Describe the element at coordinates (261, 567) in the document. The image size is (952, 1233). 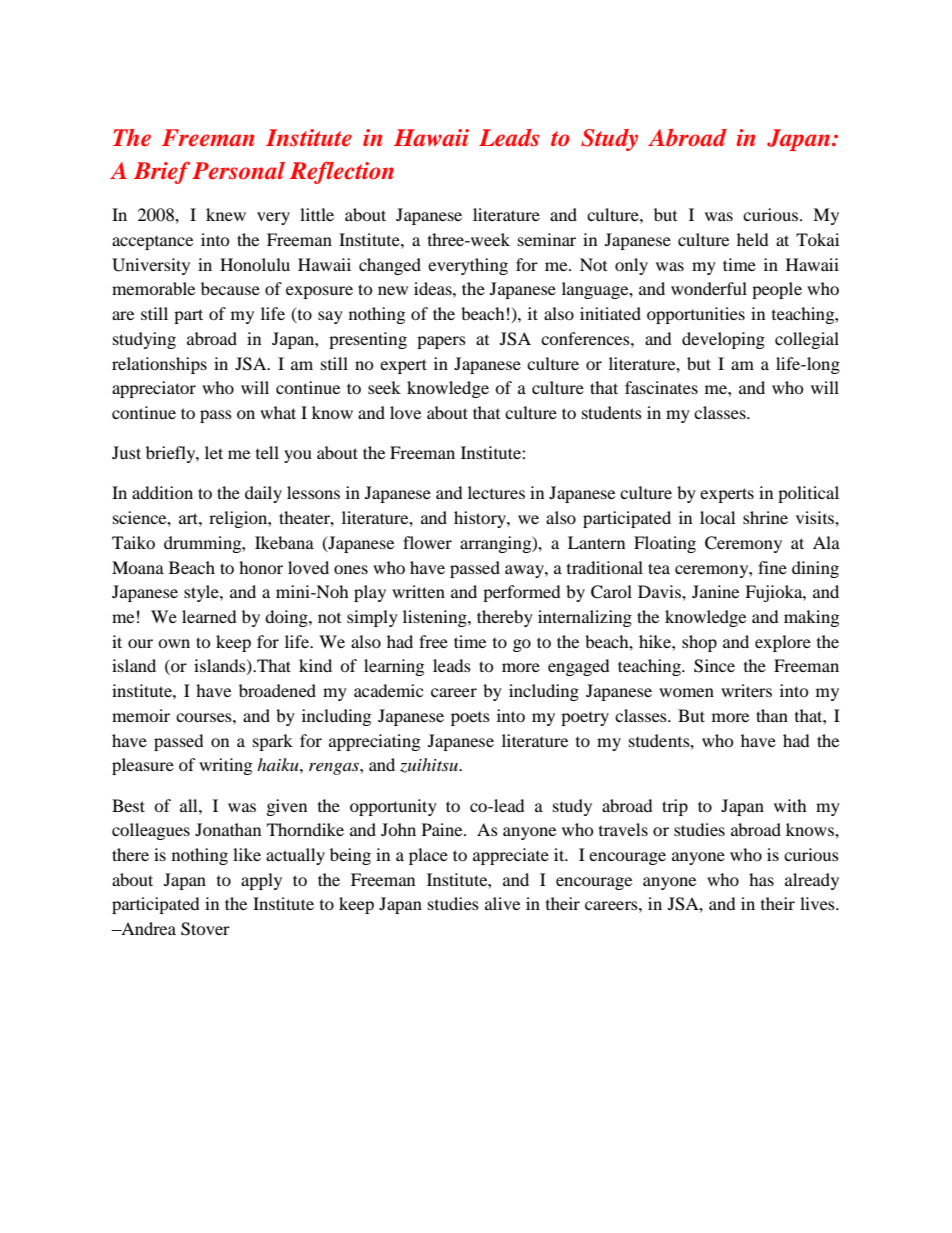
I see `honor` at that location.
